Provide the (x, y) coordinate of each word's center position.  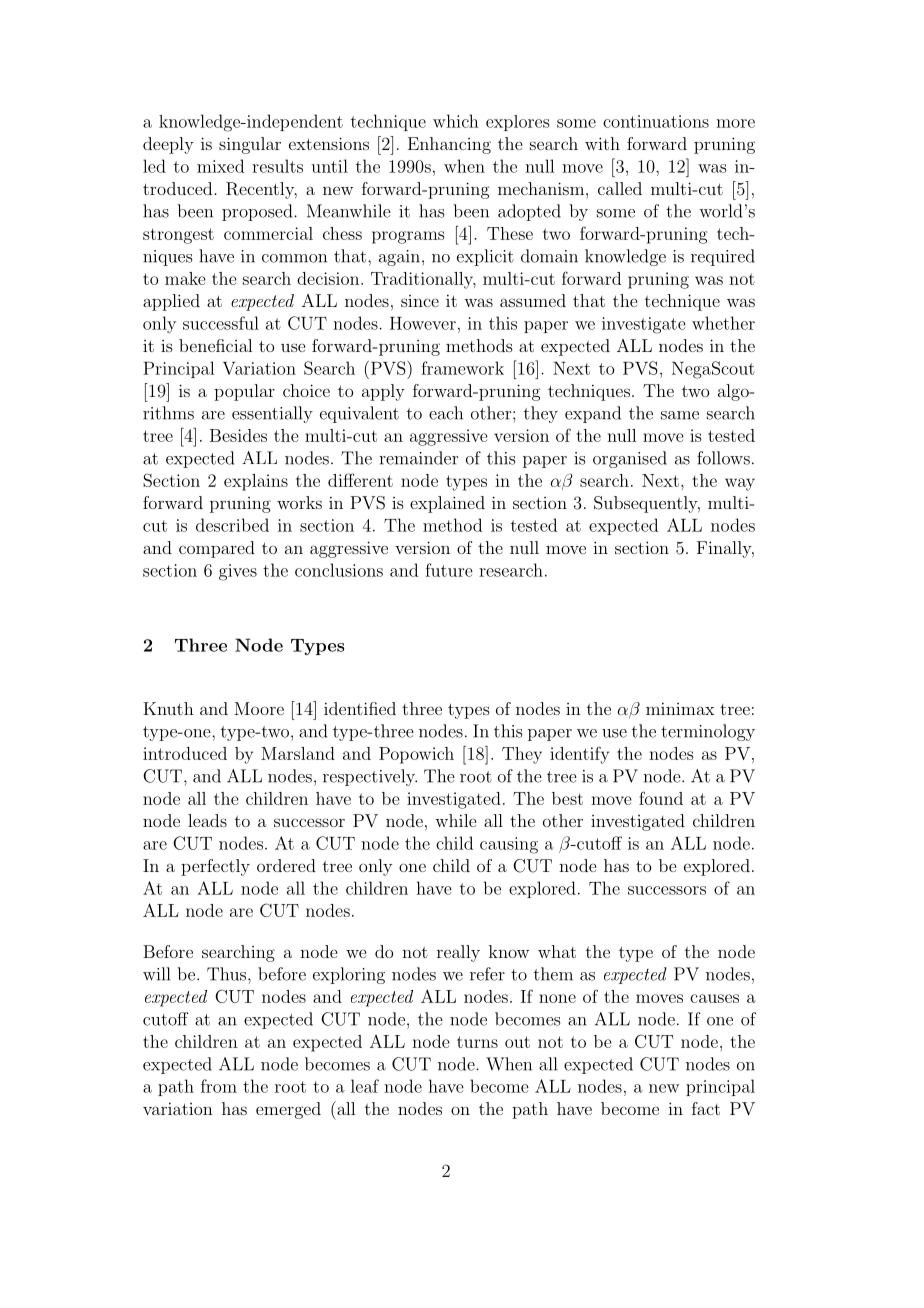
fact (706, 1108)
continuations (656, 121)
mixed (220, 166)
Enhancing (449, 145)
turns (477, 1042)
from (219, 1086)
